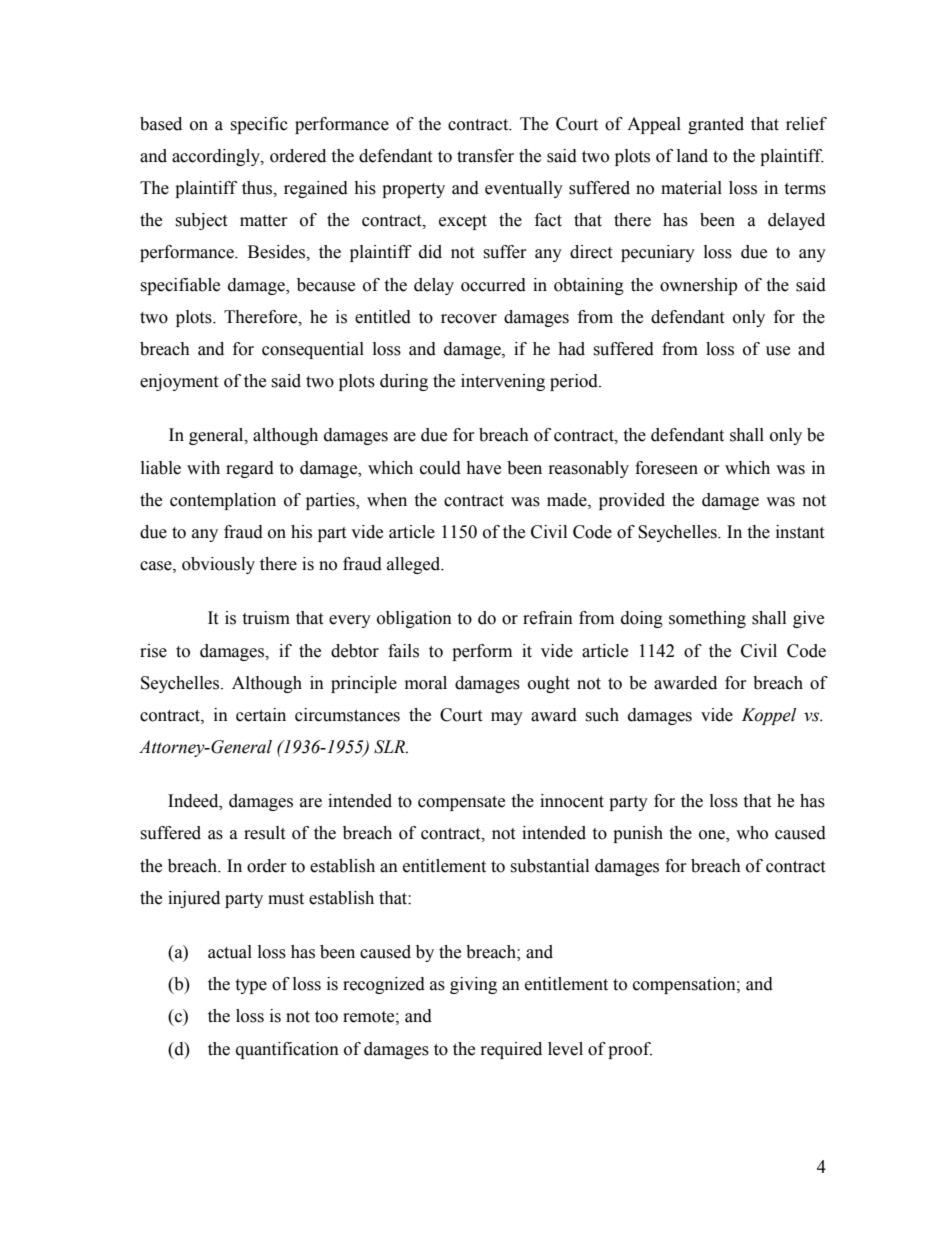 This screenshot has width=952, height=1233. What do you see at coordinates (666, 468) in the screenshot?
I see `foreseen` at bounding box center [666, 468].
